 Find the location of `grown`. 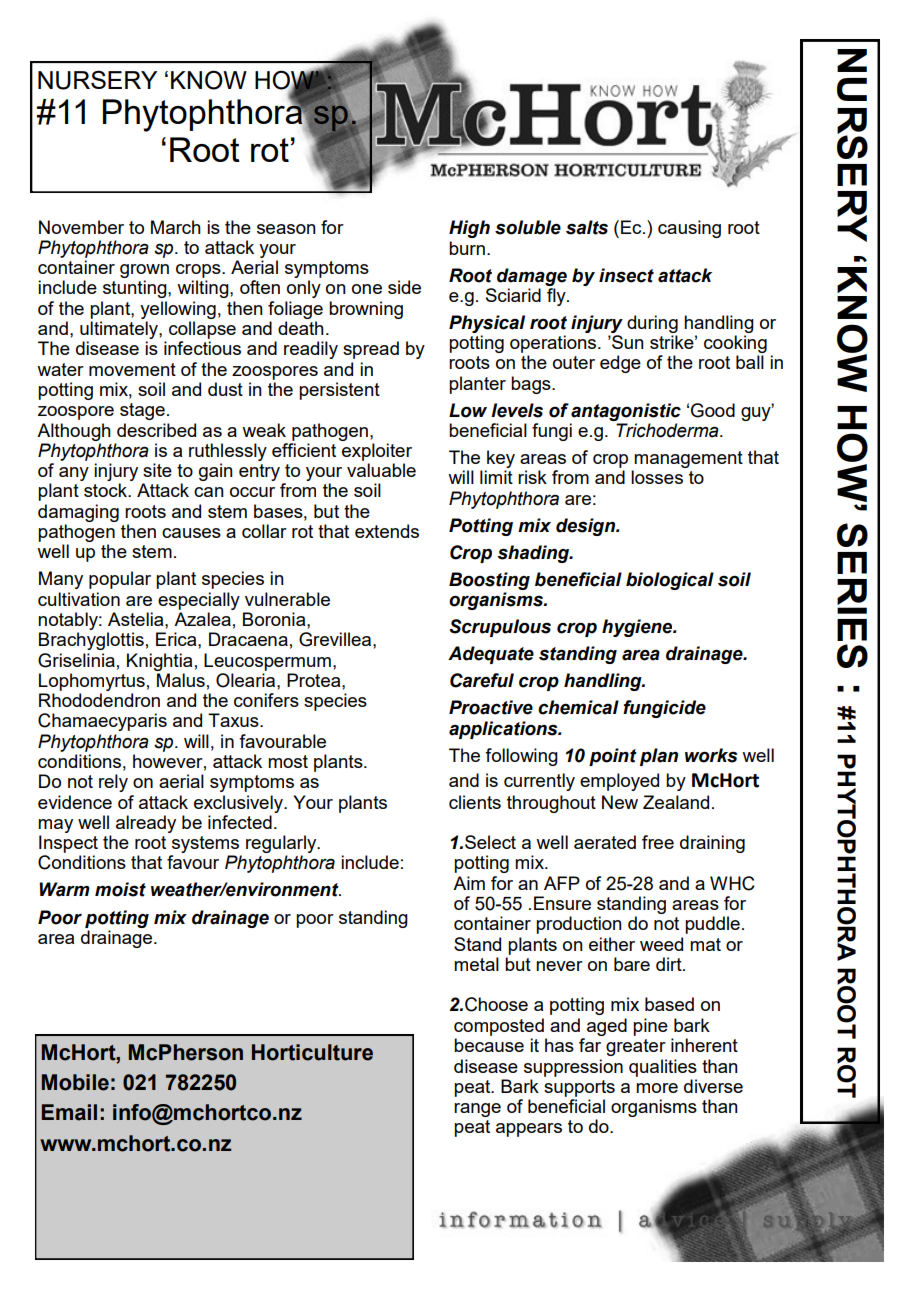

grown is located at coordinates (144, 272).
